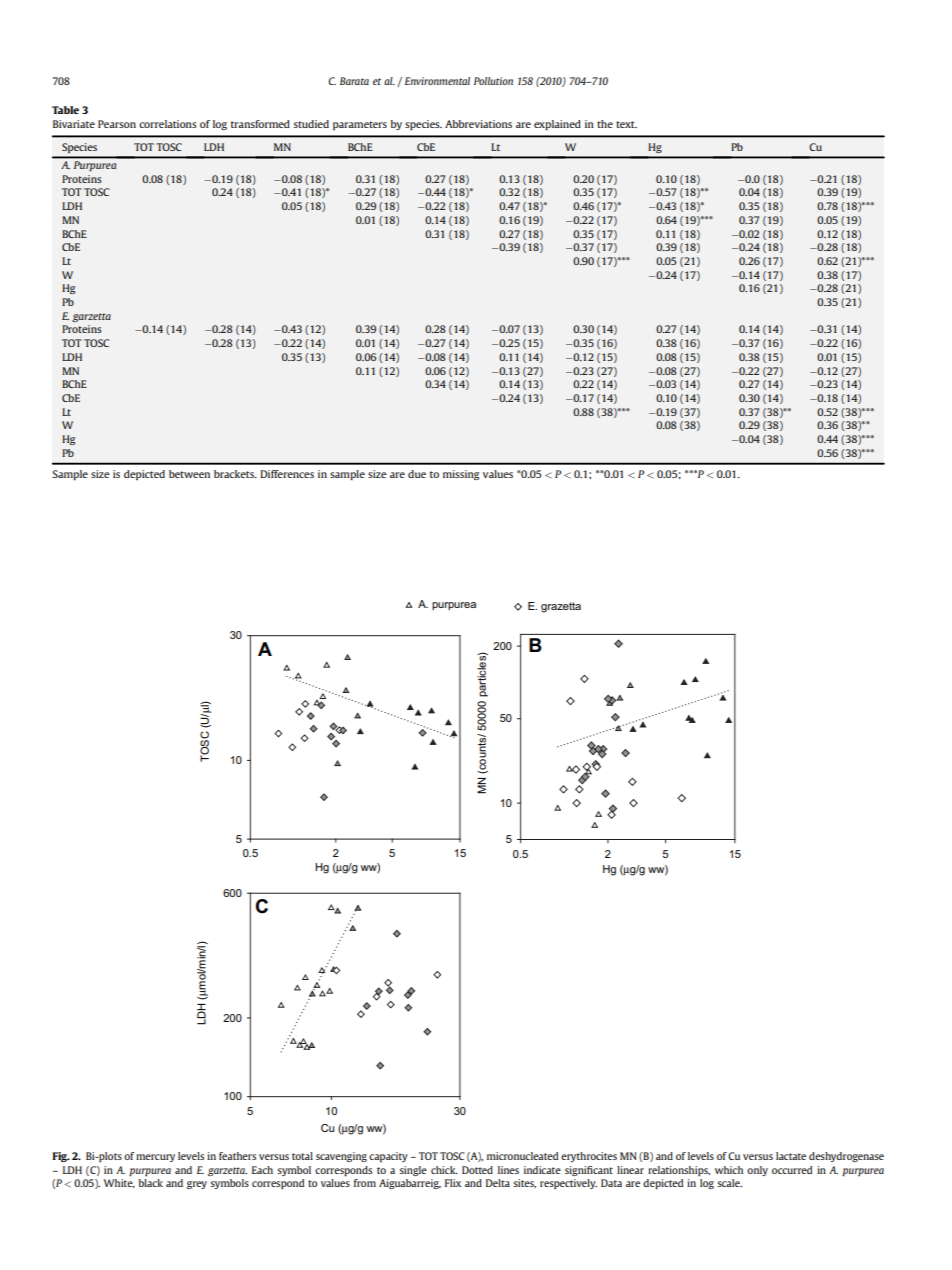  I want to click on Environmental, so click(437, 81).
